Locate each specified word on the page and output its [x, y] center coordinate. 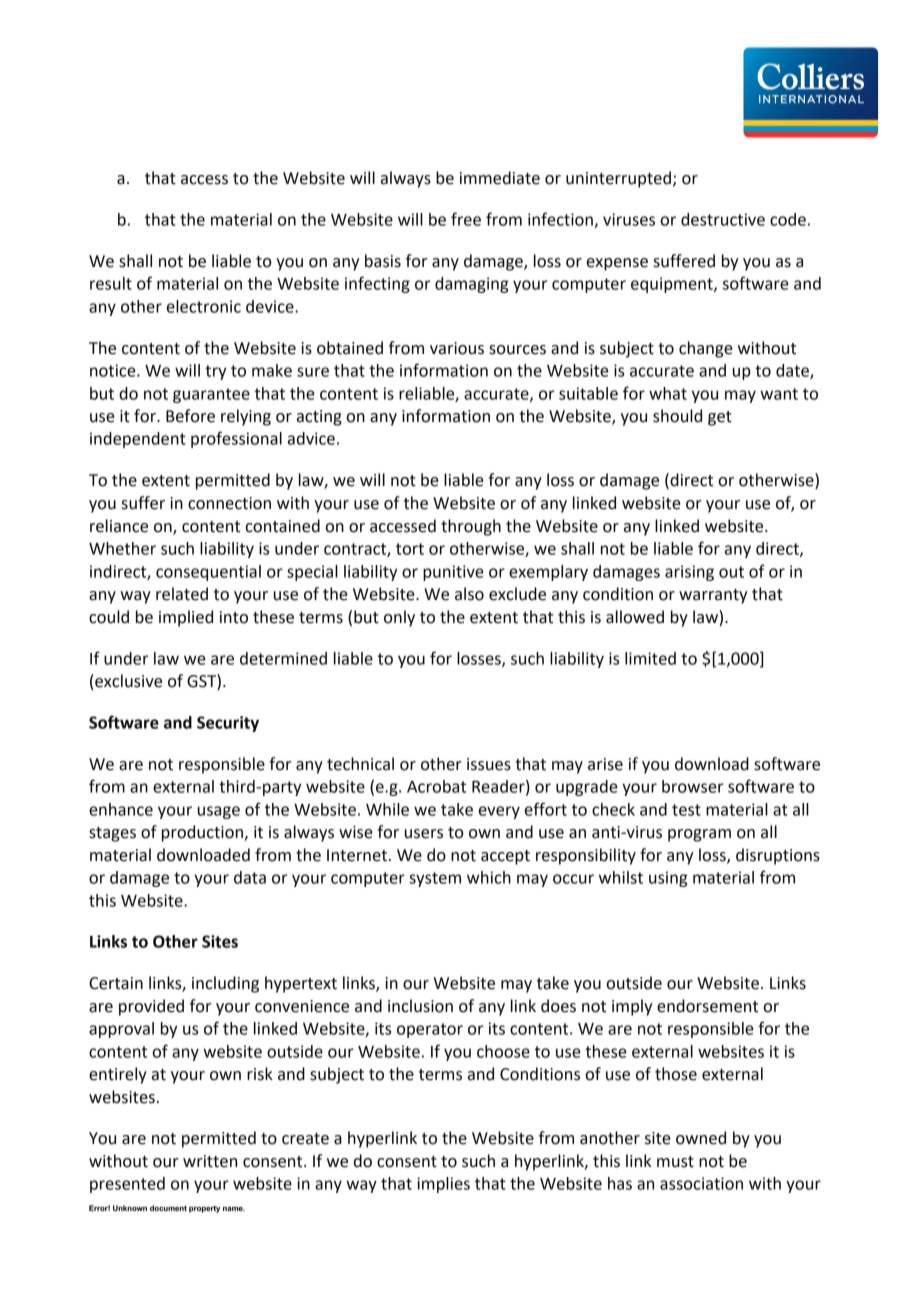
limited [650, 658]
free [466, 219]
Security [228, 724]
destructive [723, 219]
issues [489, 764]
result [111, 283]
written [210, 1161]
